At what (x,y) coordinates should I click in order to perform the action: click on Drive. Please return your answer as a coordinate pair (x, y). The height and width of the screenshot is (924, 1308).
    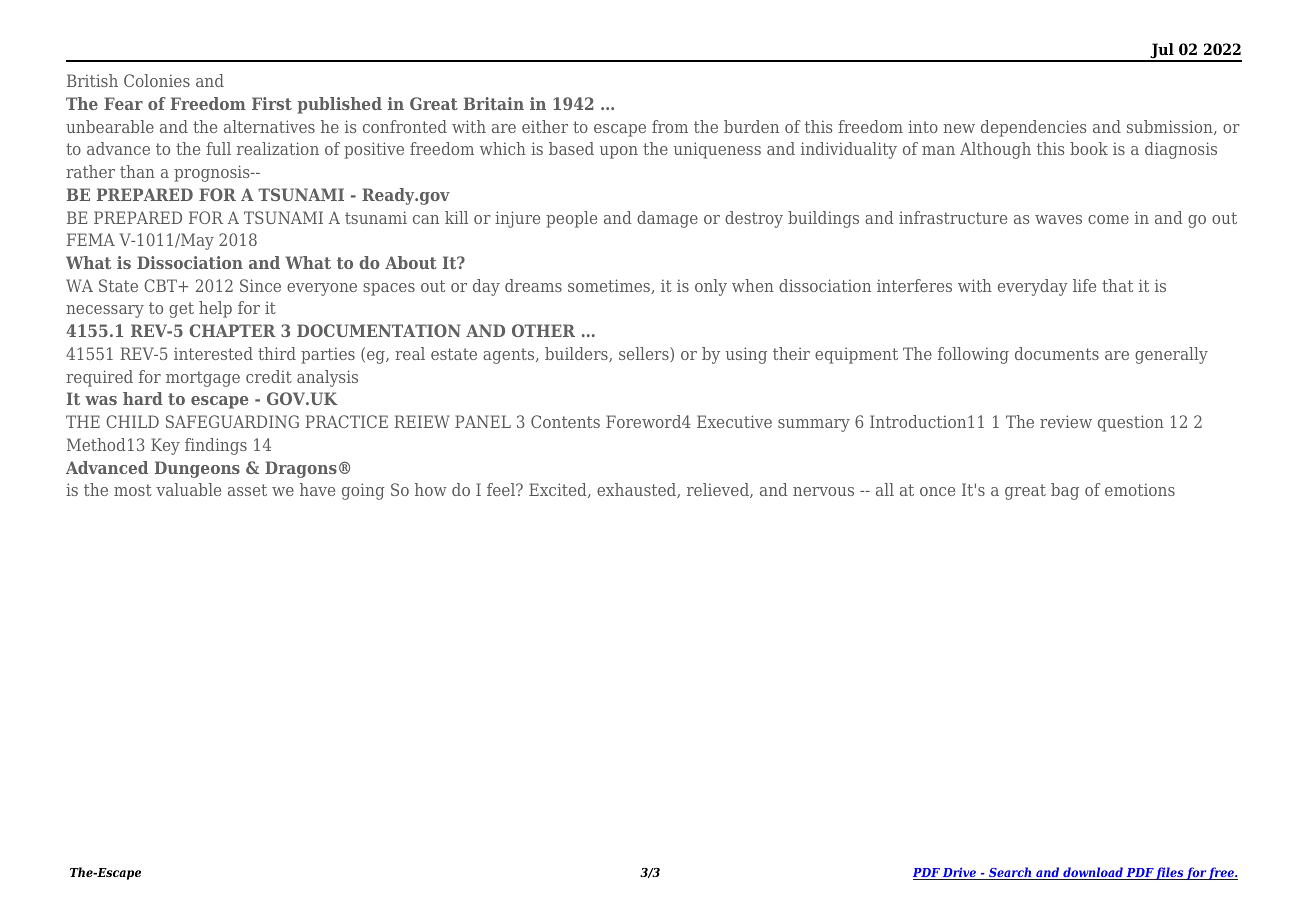
    Looking at the image, I should click on (960, 873).
